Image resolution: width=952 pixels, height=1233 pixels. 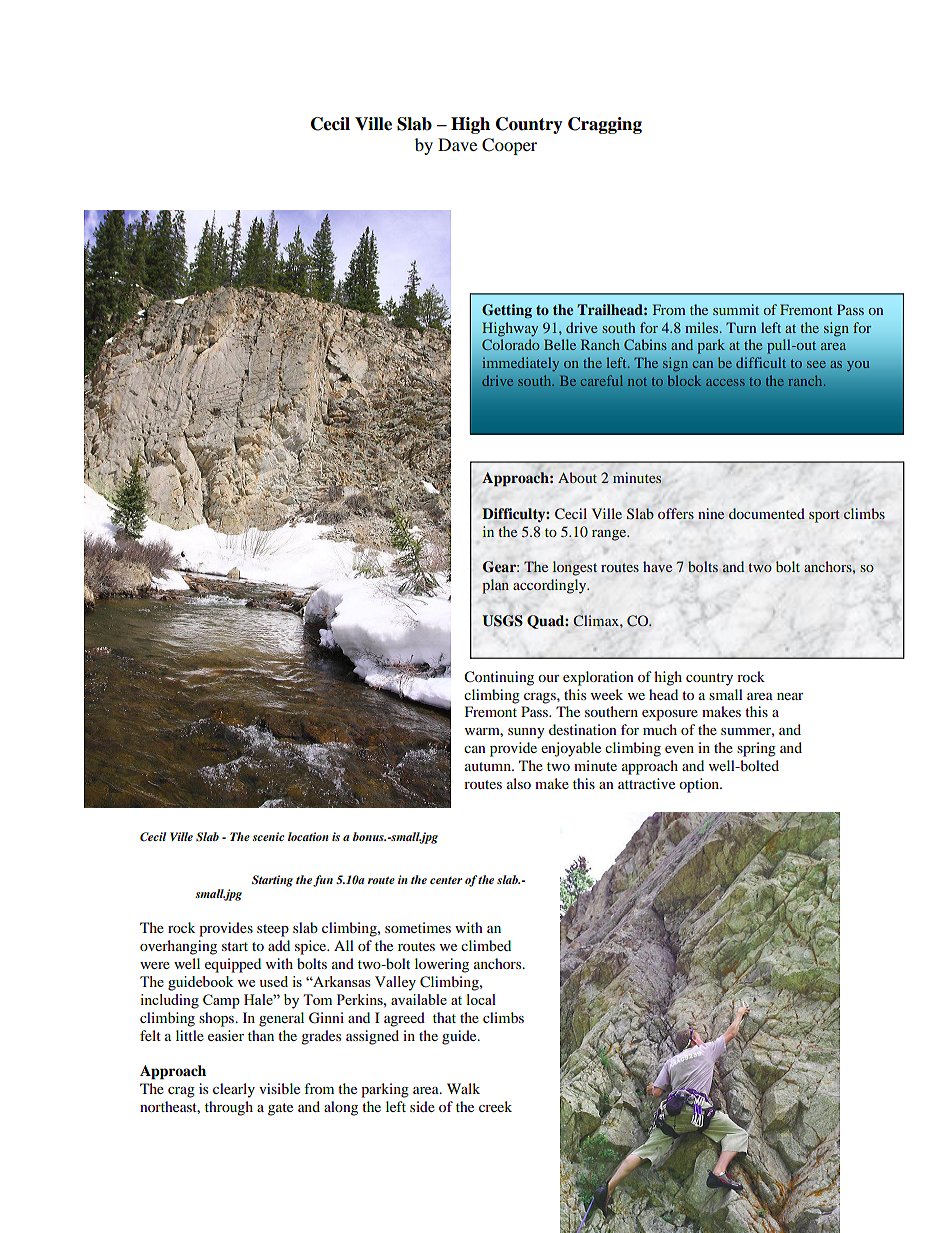 I want to click on access, so click(x=725, y=382).
